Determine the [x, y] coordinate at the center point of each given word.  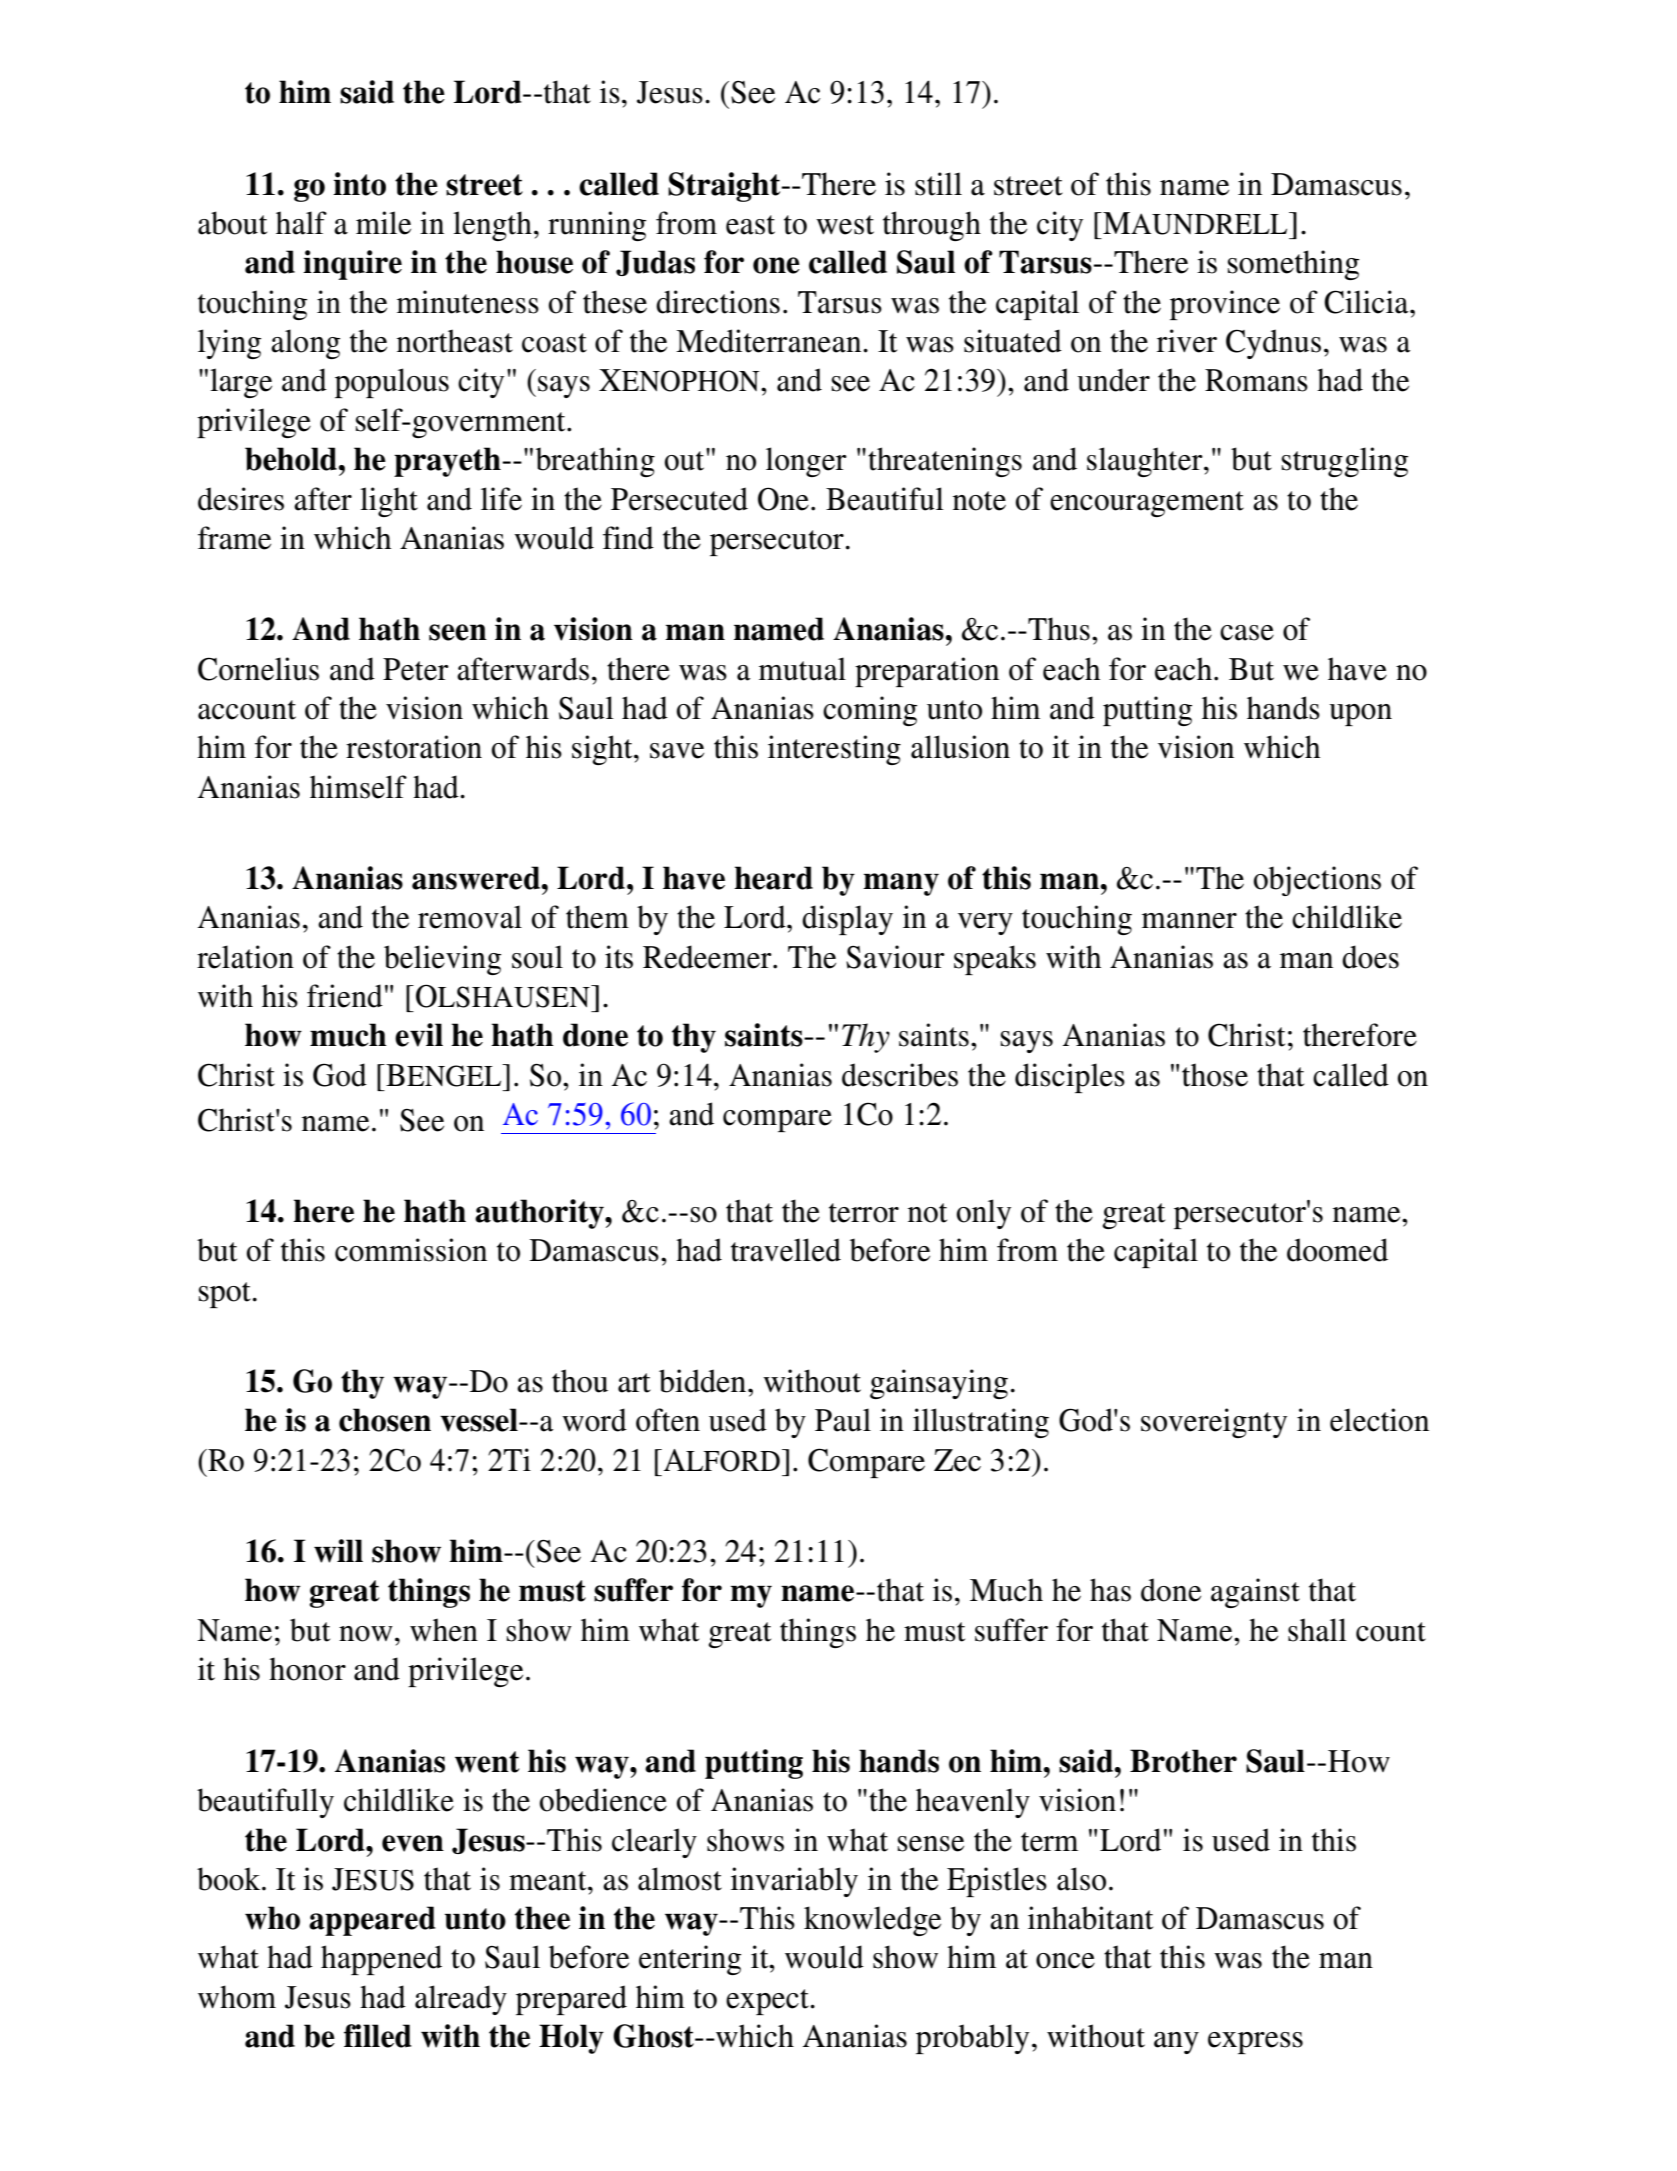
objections [1317, 881]
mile [383, 223]
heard [773, 878]
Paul [843, 1420]
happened [381, 1960]
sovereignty [1214, 1423]
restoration [414, 747]
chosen [385, 1420]
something [1293, 265]
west [845, 225]
